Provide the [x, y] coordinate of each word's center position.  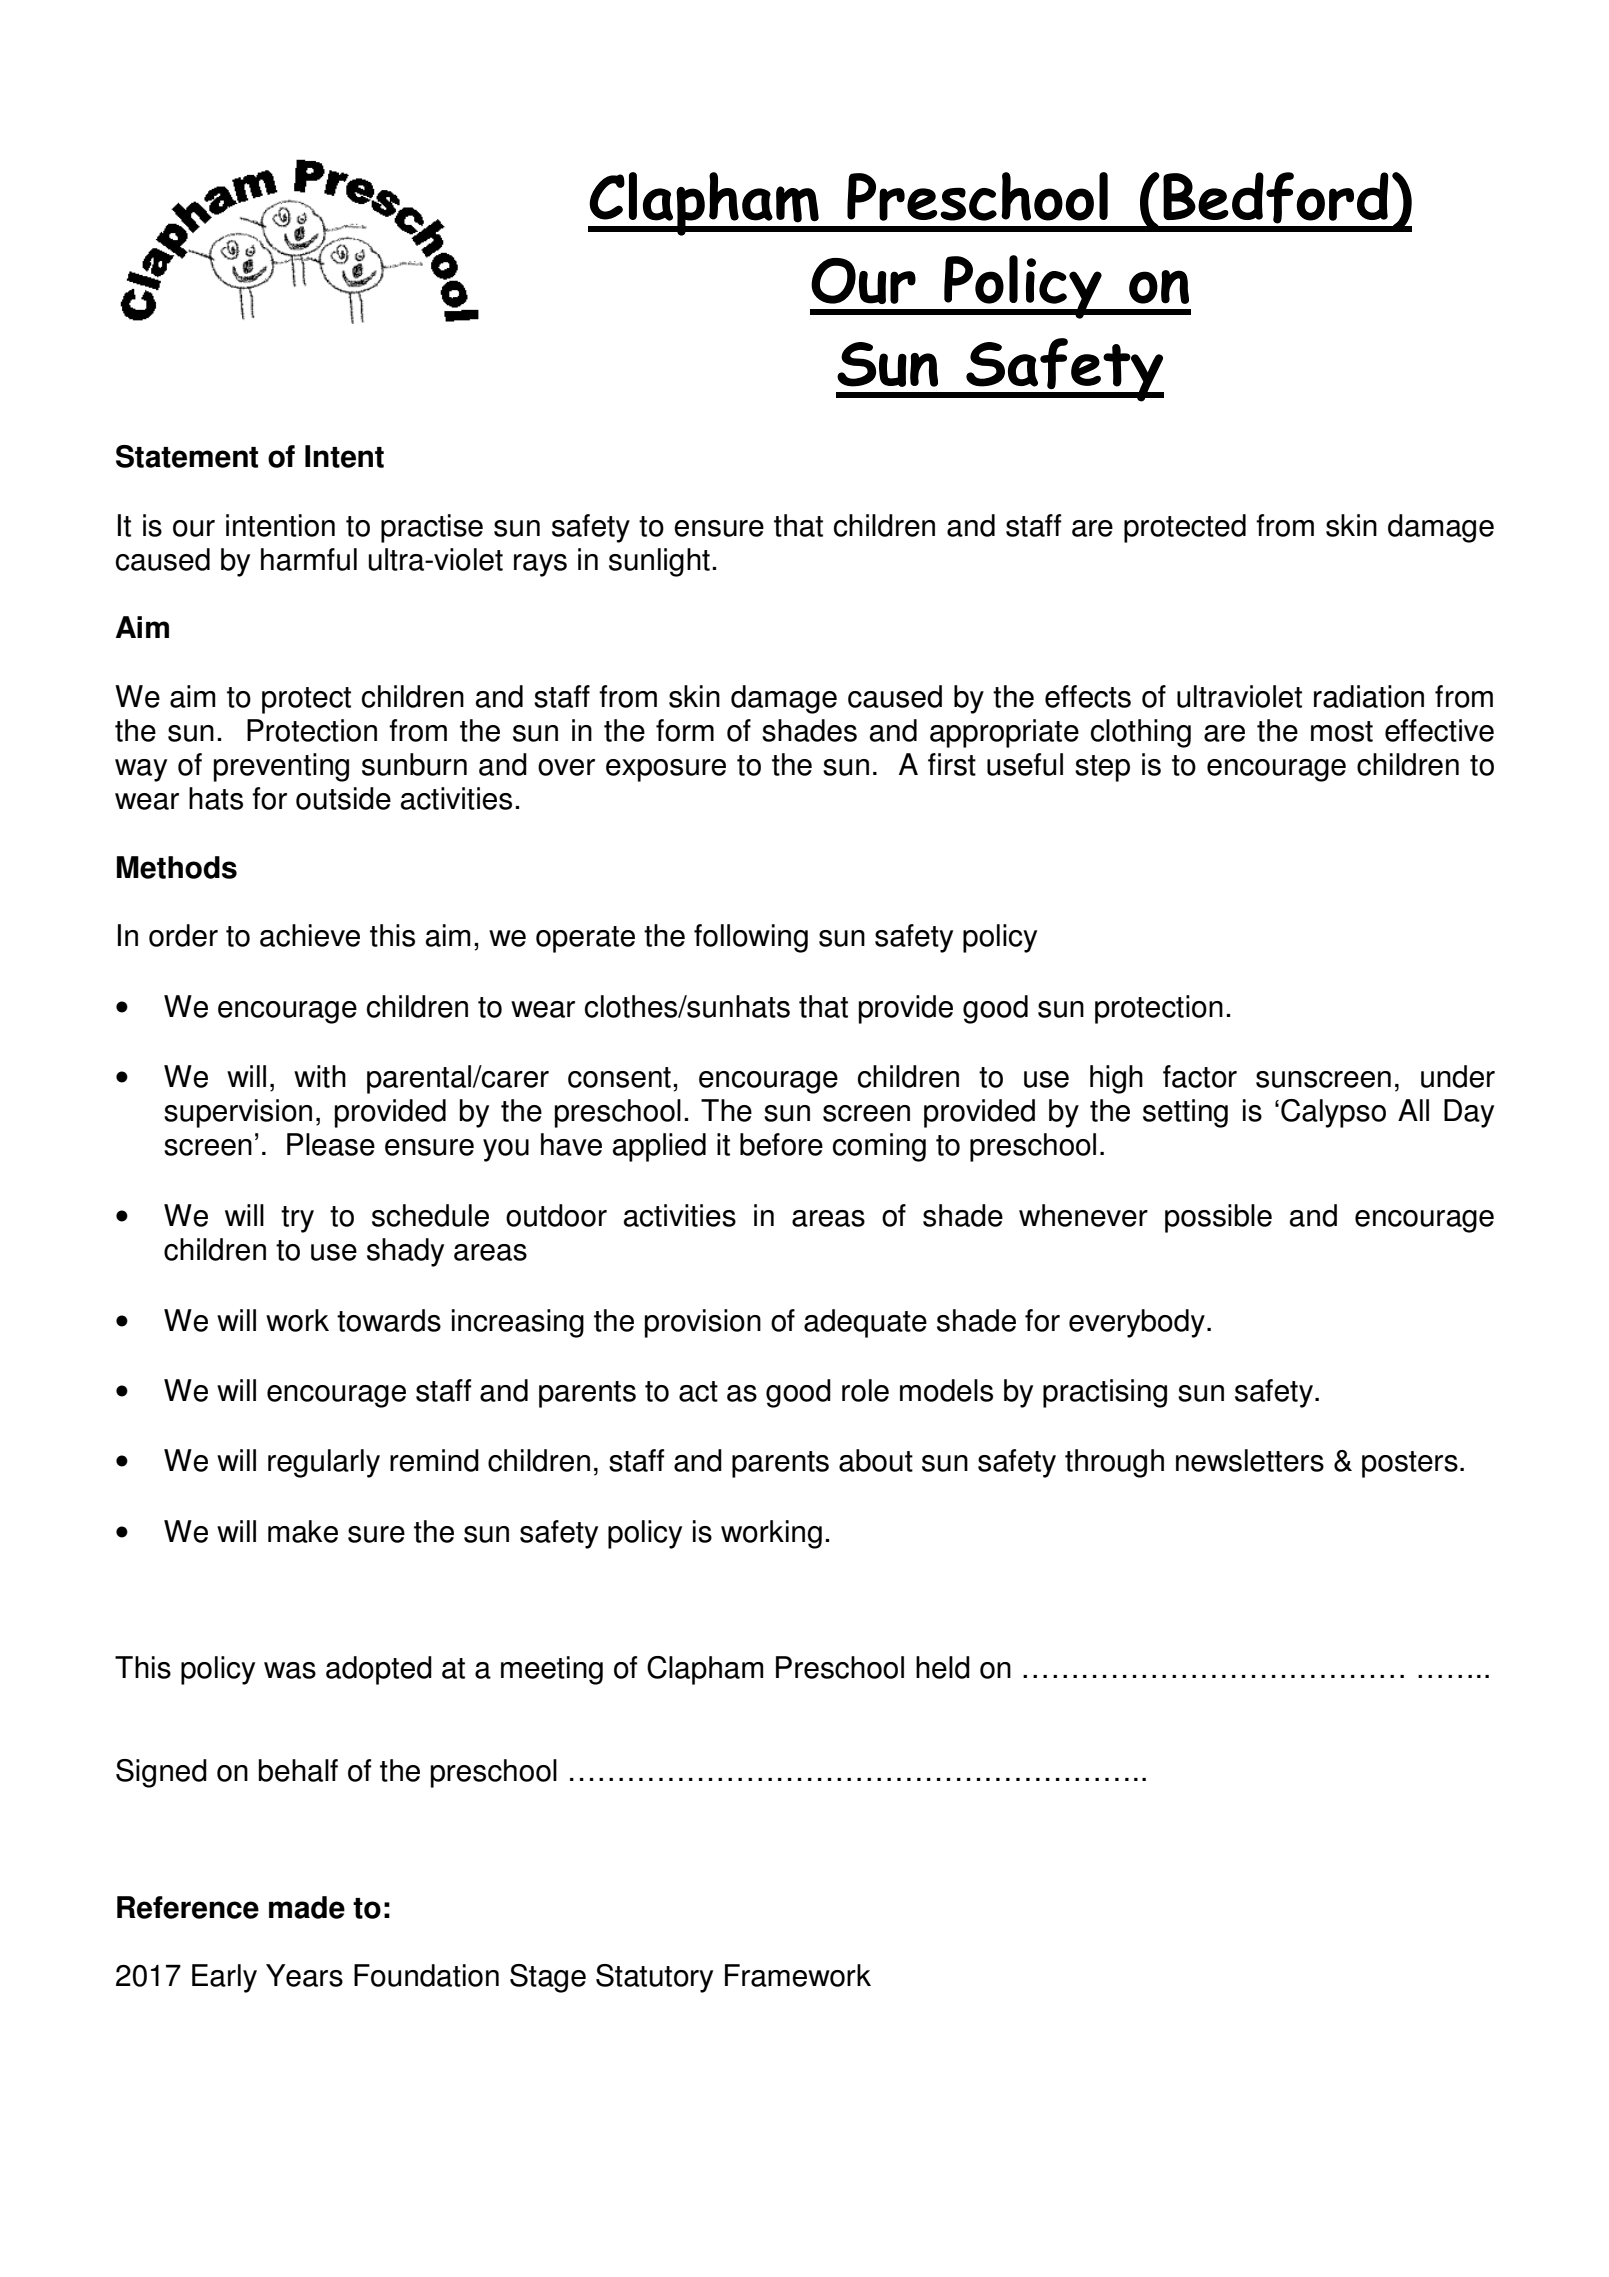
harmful [309, 559]
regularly [324, 1463]
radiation [1369, 696]
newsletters [1250, 1460]
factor [1200, 1076]
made [307, 1907]
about [876, 1460]
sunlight [659, 562]
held [943, 1667]
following [751, 938]
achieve [310, 935]
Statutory [654, 1978]
